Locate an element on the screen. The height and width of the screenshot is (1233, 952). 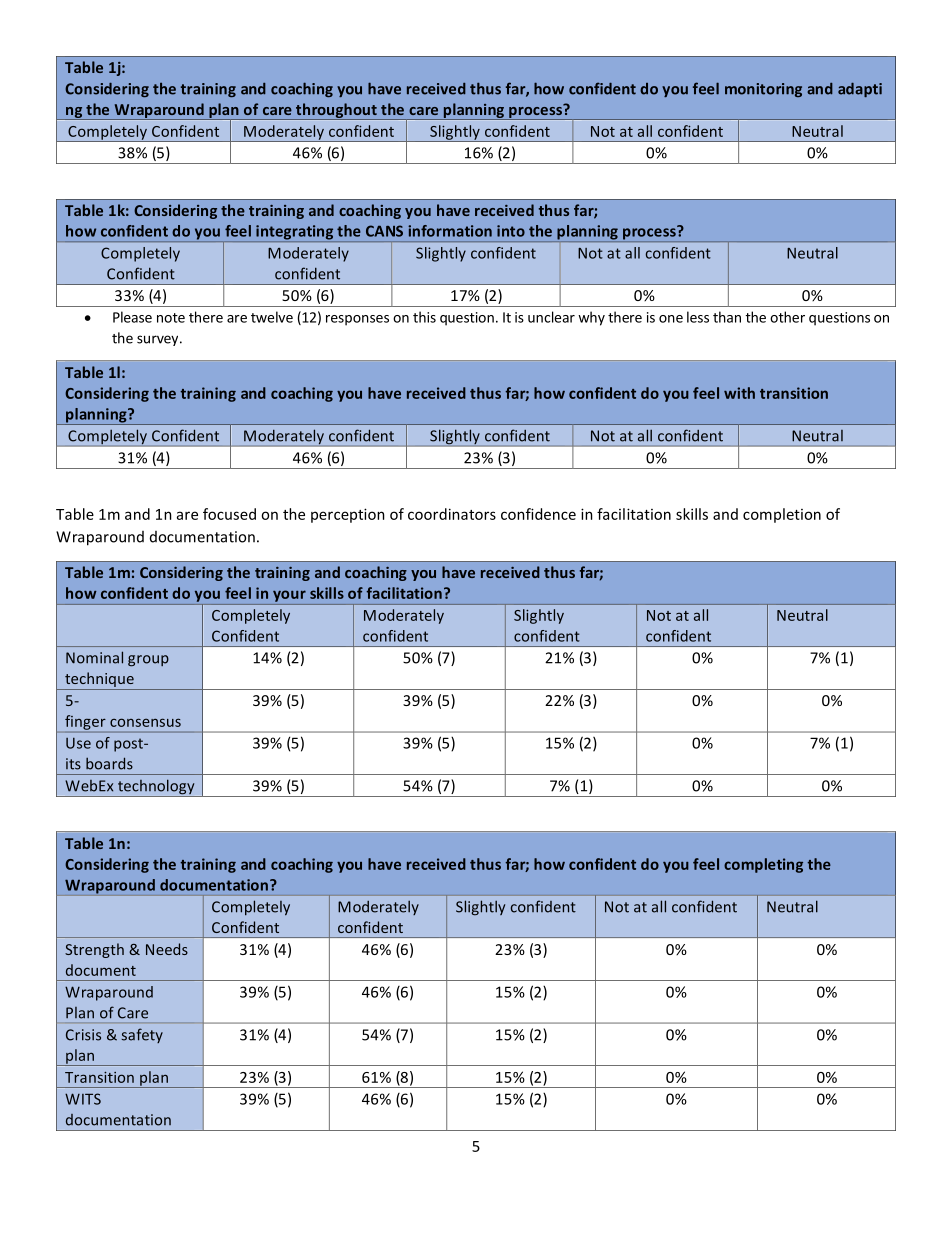
monitoring is located at coordinates (763, 90).
